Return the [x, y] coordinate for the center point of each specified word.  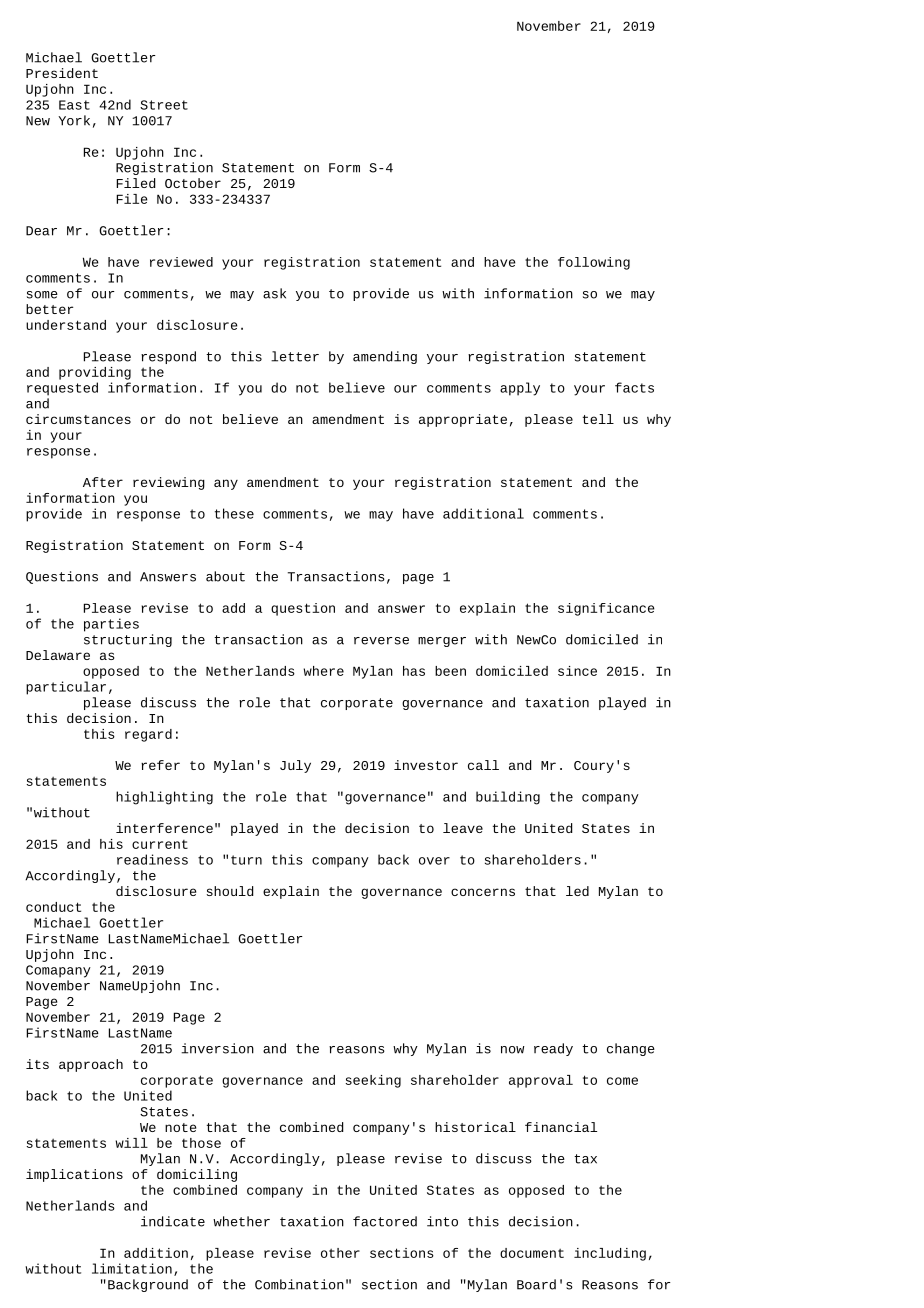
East [74, 105]
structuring [128, 640]
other [340, 1253]
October [193, 183]
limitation [132, 1268]
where [323, 671]
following [594, 263]
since [577, 671]
